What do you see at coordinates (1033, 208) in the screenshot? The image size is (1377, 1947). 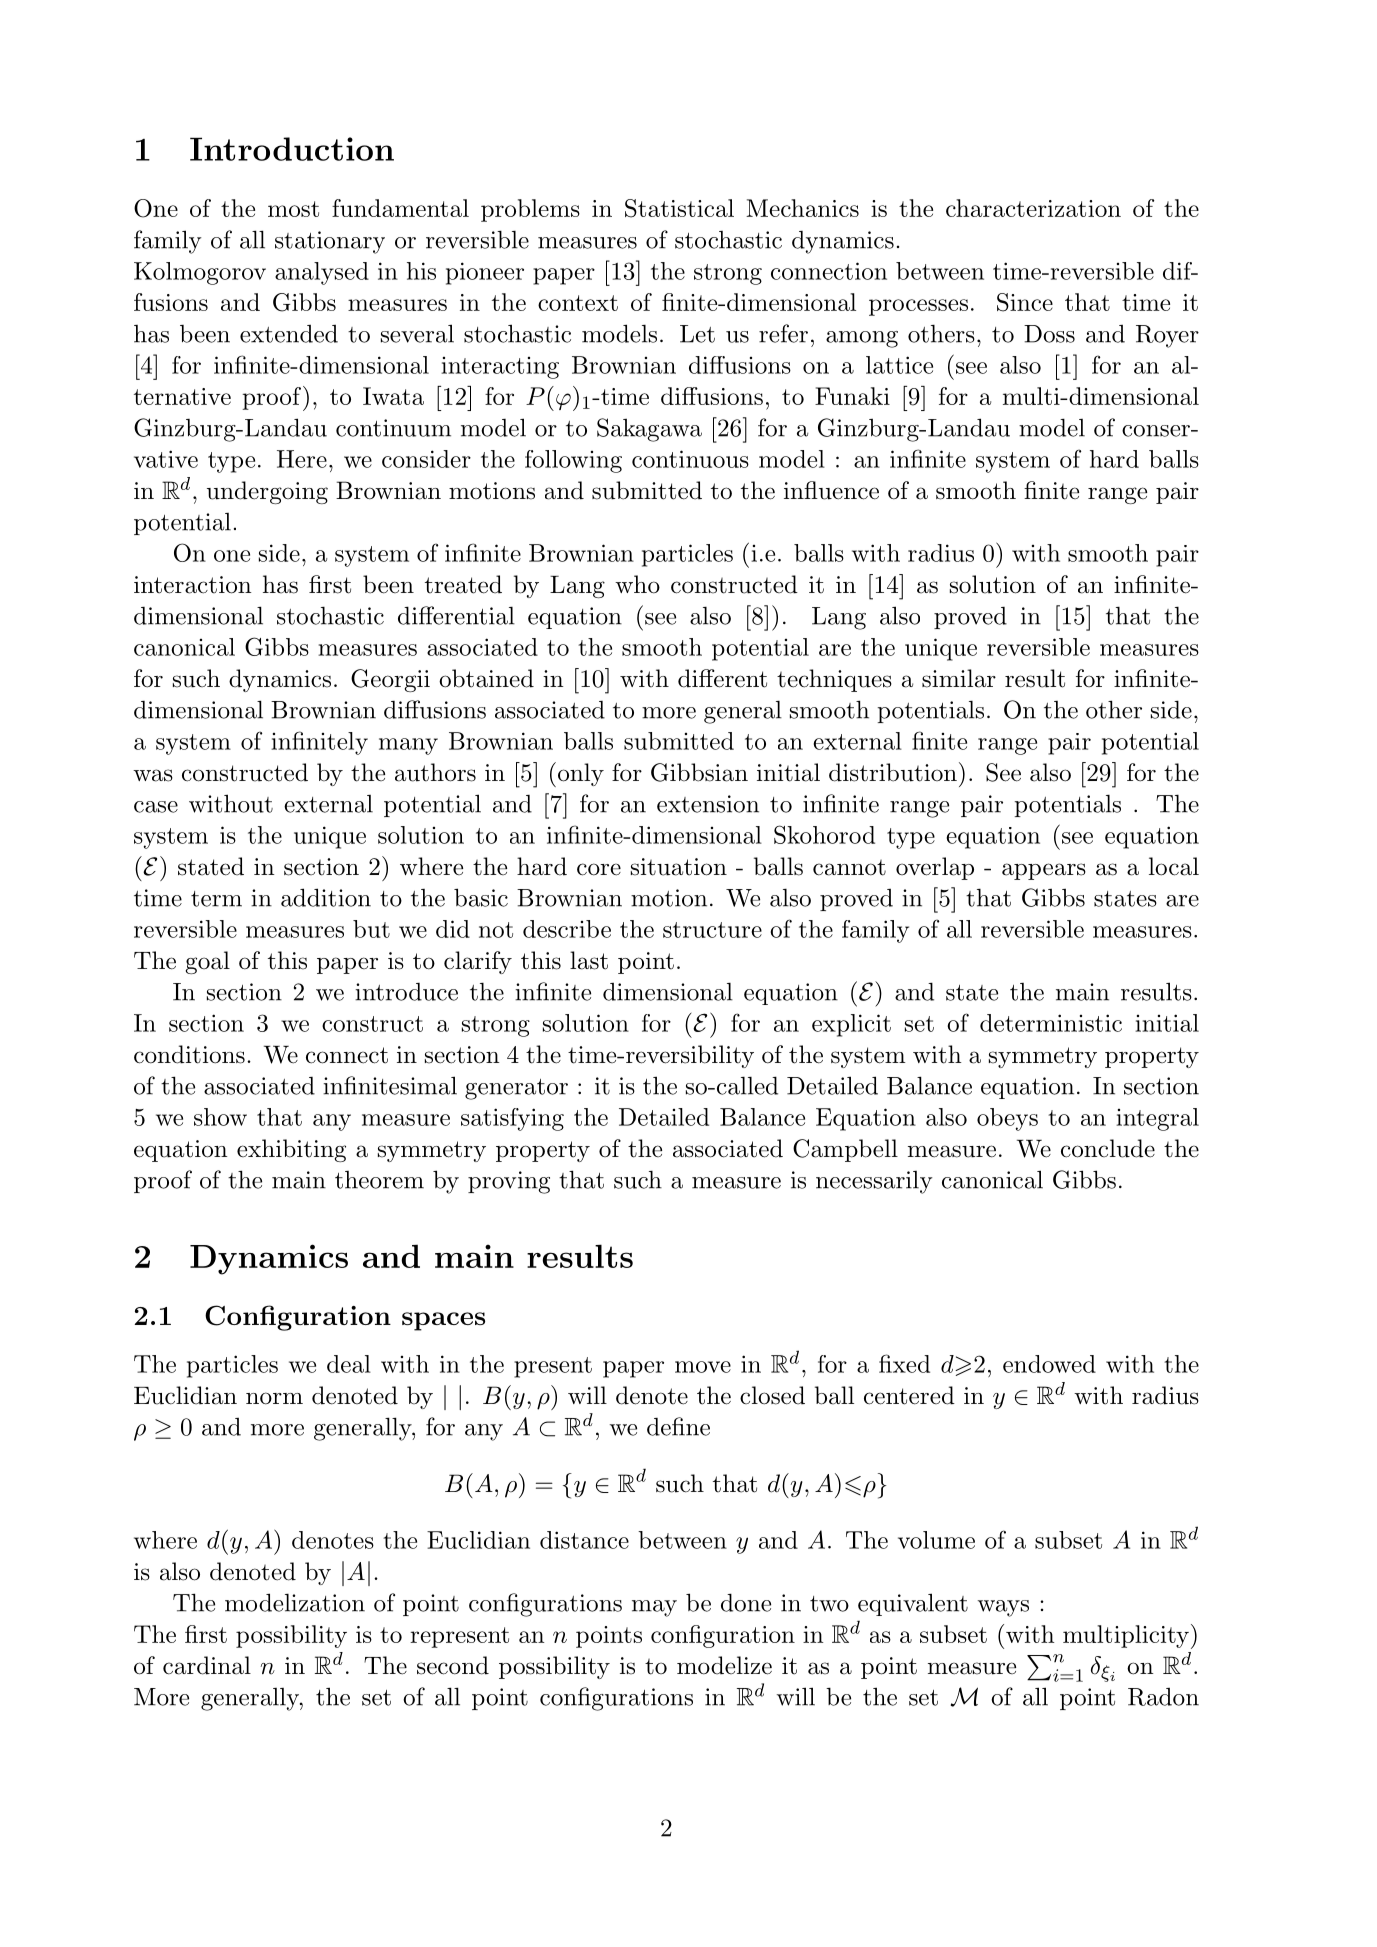 I see `characterization` at bounding box center [1033, 208].
